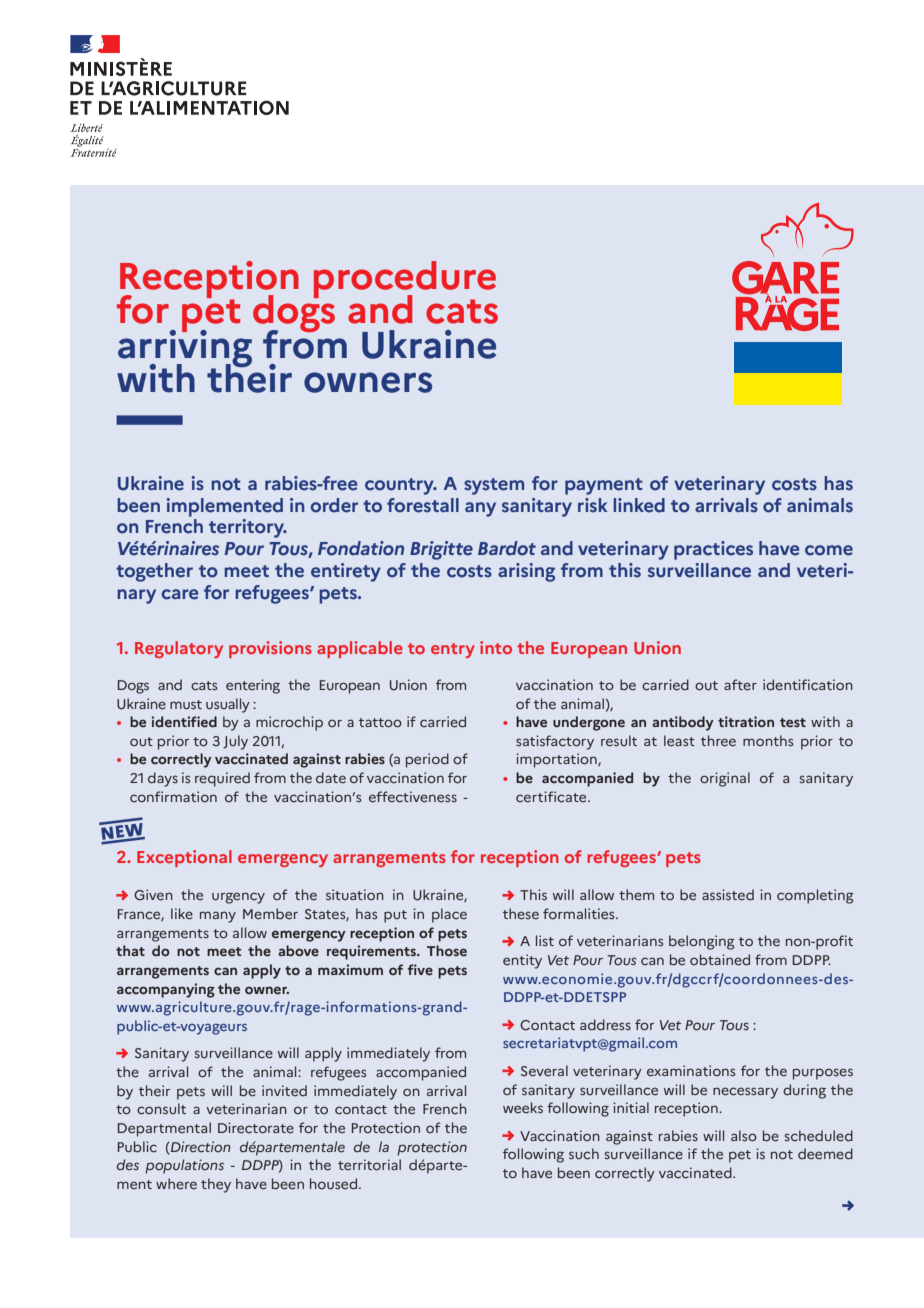  I want to click on together, so click(154, 572).
